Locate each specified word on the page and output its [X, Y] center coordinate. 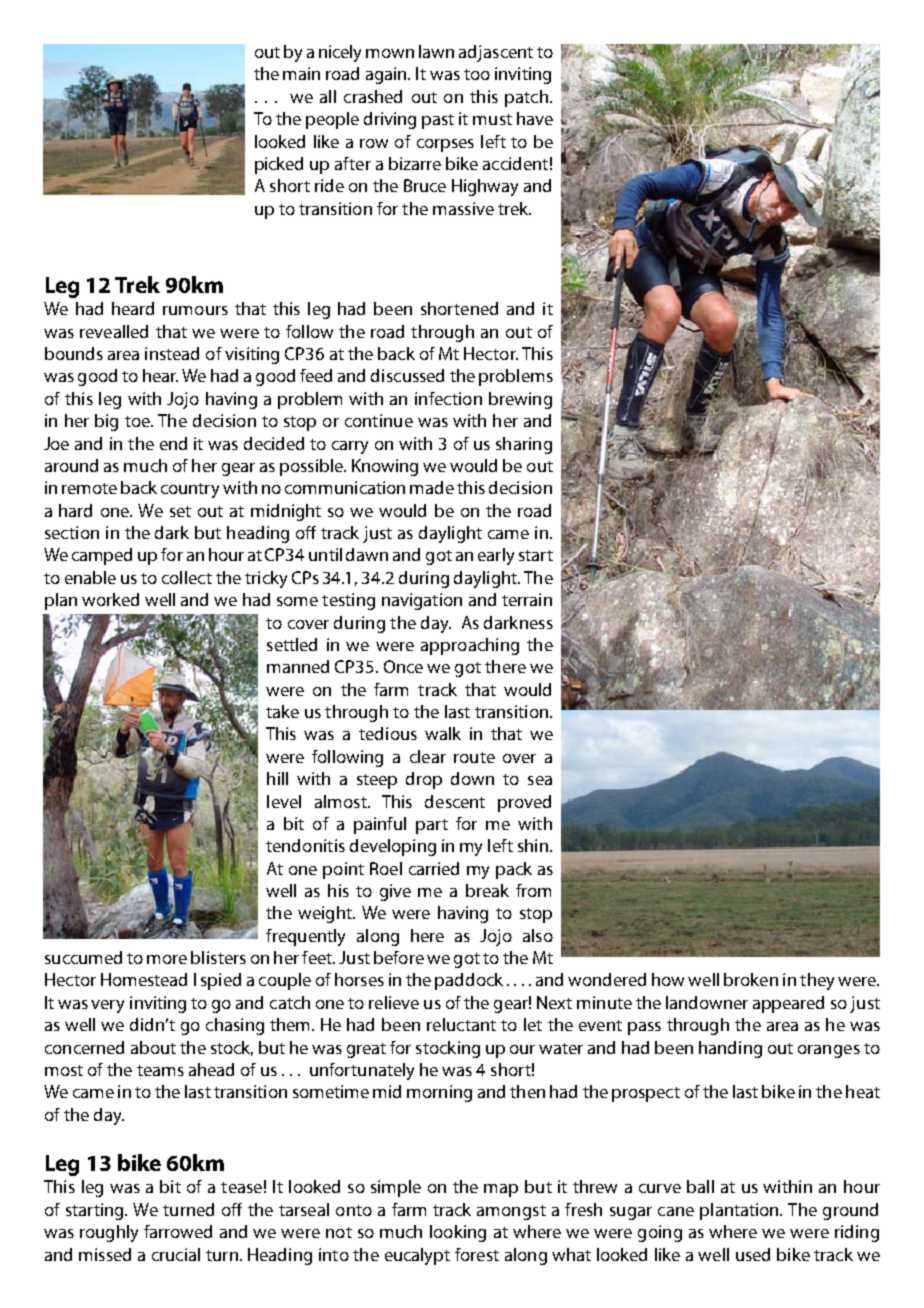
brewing [520, 400]
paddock [469, 981]
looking [458, 1233]
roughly [109, 1233]
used [753, 1254]
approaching [470, 646]
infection [448, 398]
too [477, 74]
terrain [527, 599]
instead [172, 353]
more [167, 959]
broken [751, 979]
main [301, 73]
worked [110, 599]
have [535, 118]
